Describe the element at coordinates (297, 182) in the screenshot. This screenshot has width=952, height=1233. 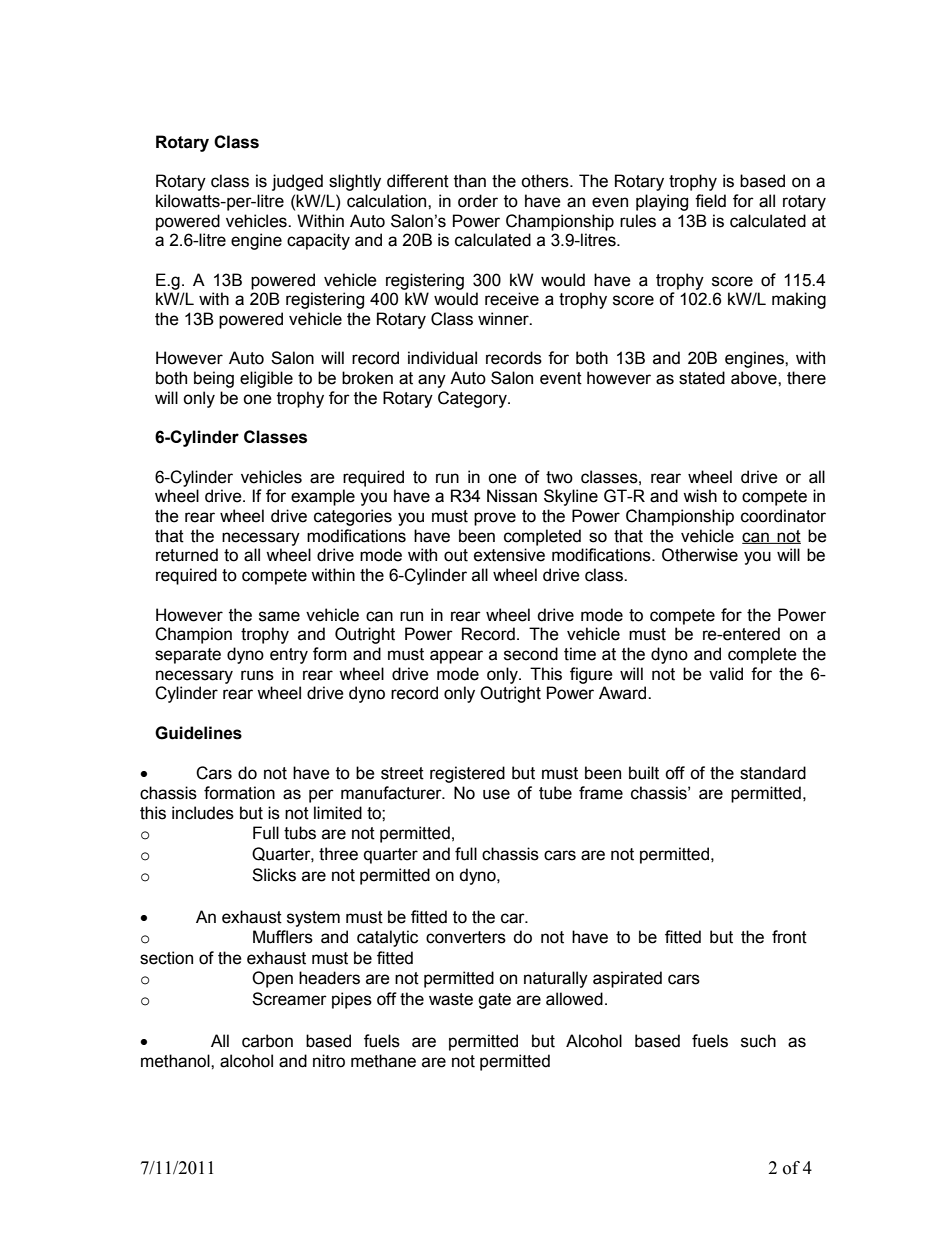
I see `judged` at that location.
